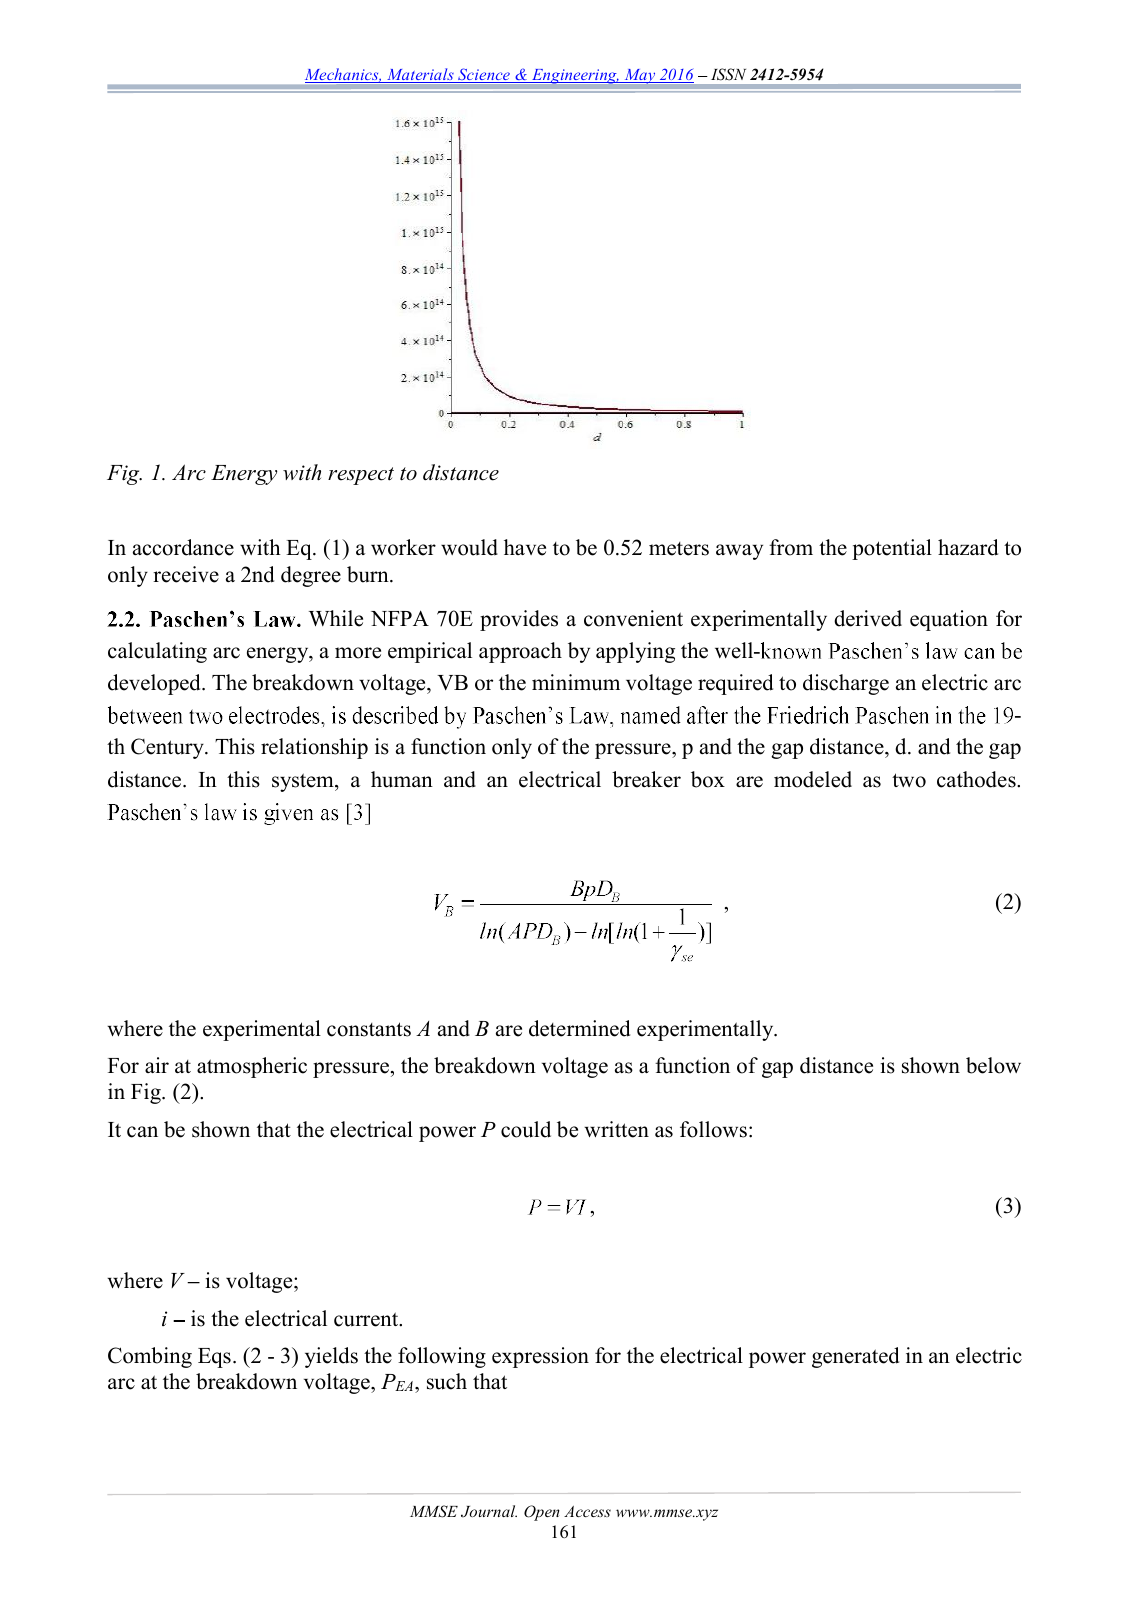 Image resolution: width=1129 pixels, height=1597 pixels. What do you see at coordinates (646, 779) in the image?
I see `breaker` at bounding box center [646, 779].
